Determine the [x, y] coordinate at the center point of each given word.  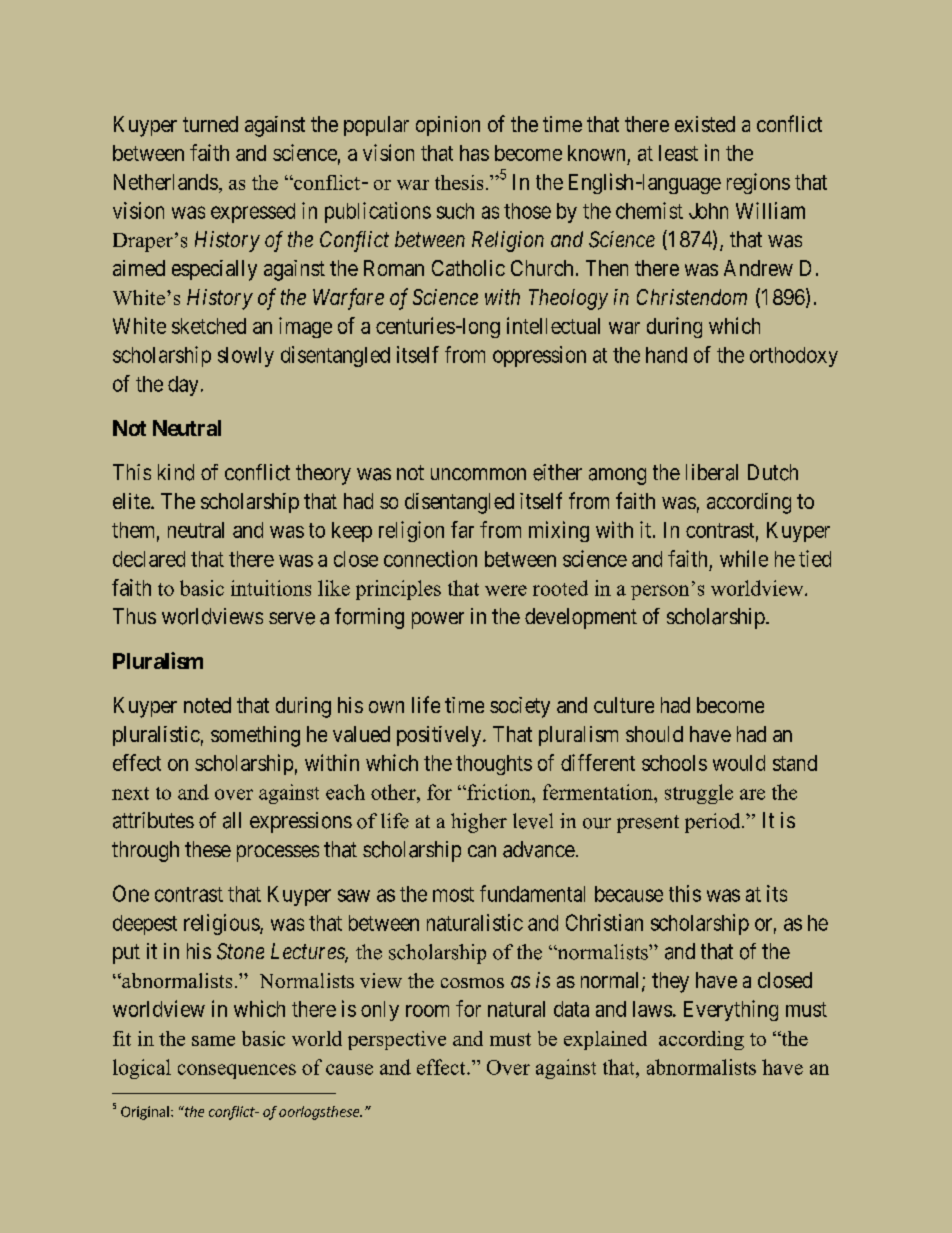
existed [705, 124]
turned [210, 124]
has [474, 153]
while [744, 558]
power [438, 620]
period [714, 823]
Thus [134, 616]
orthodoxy [794, 357]
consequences [237, 1071]
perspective [397, 1040]
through [145, 851]
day [183, 386]
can [482, 851]
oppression [539, 356]
